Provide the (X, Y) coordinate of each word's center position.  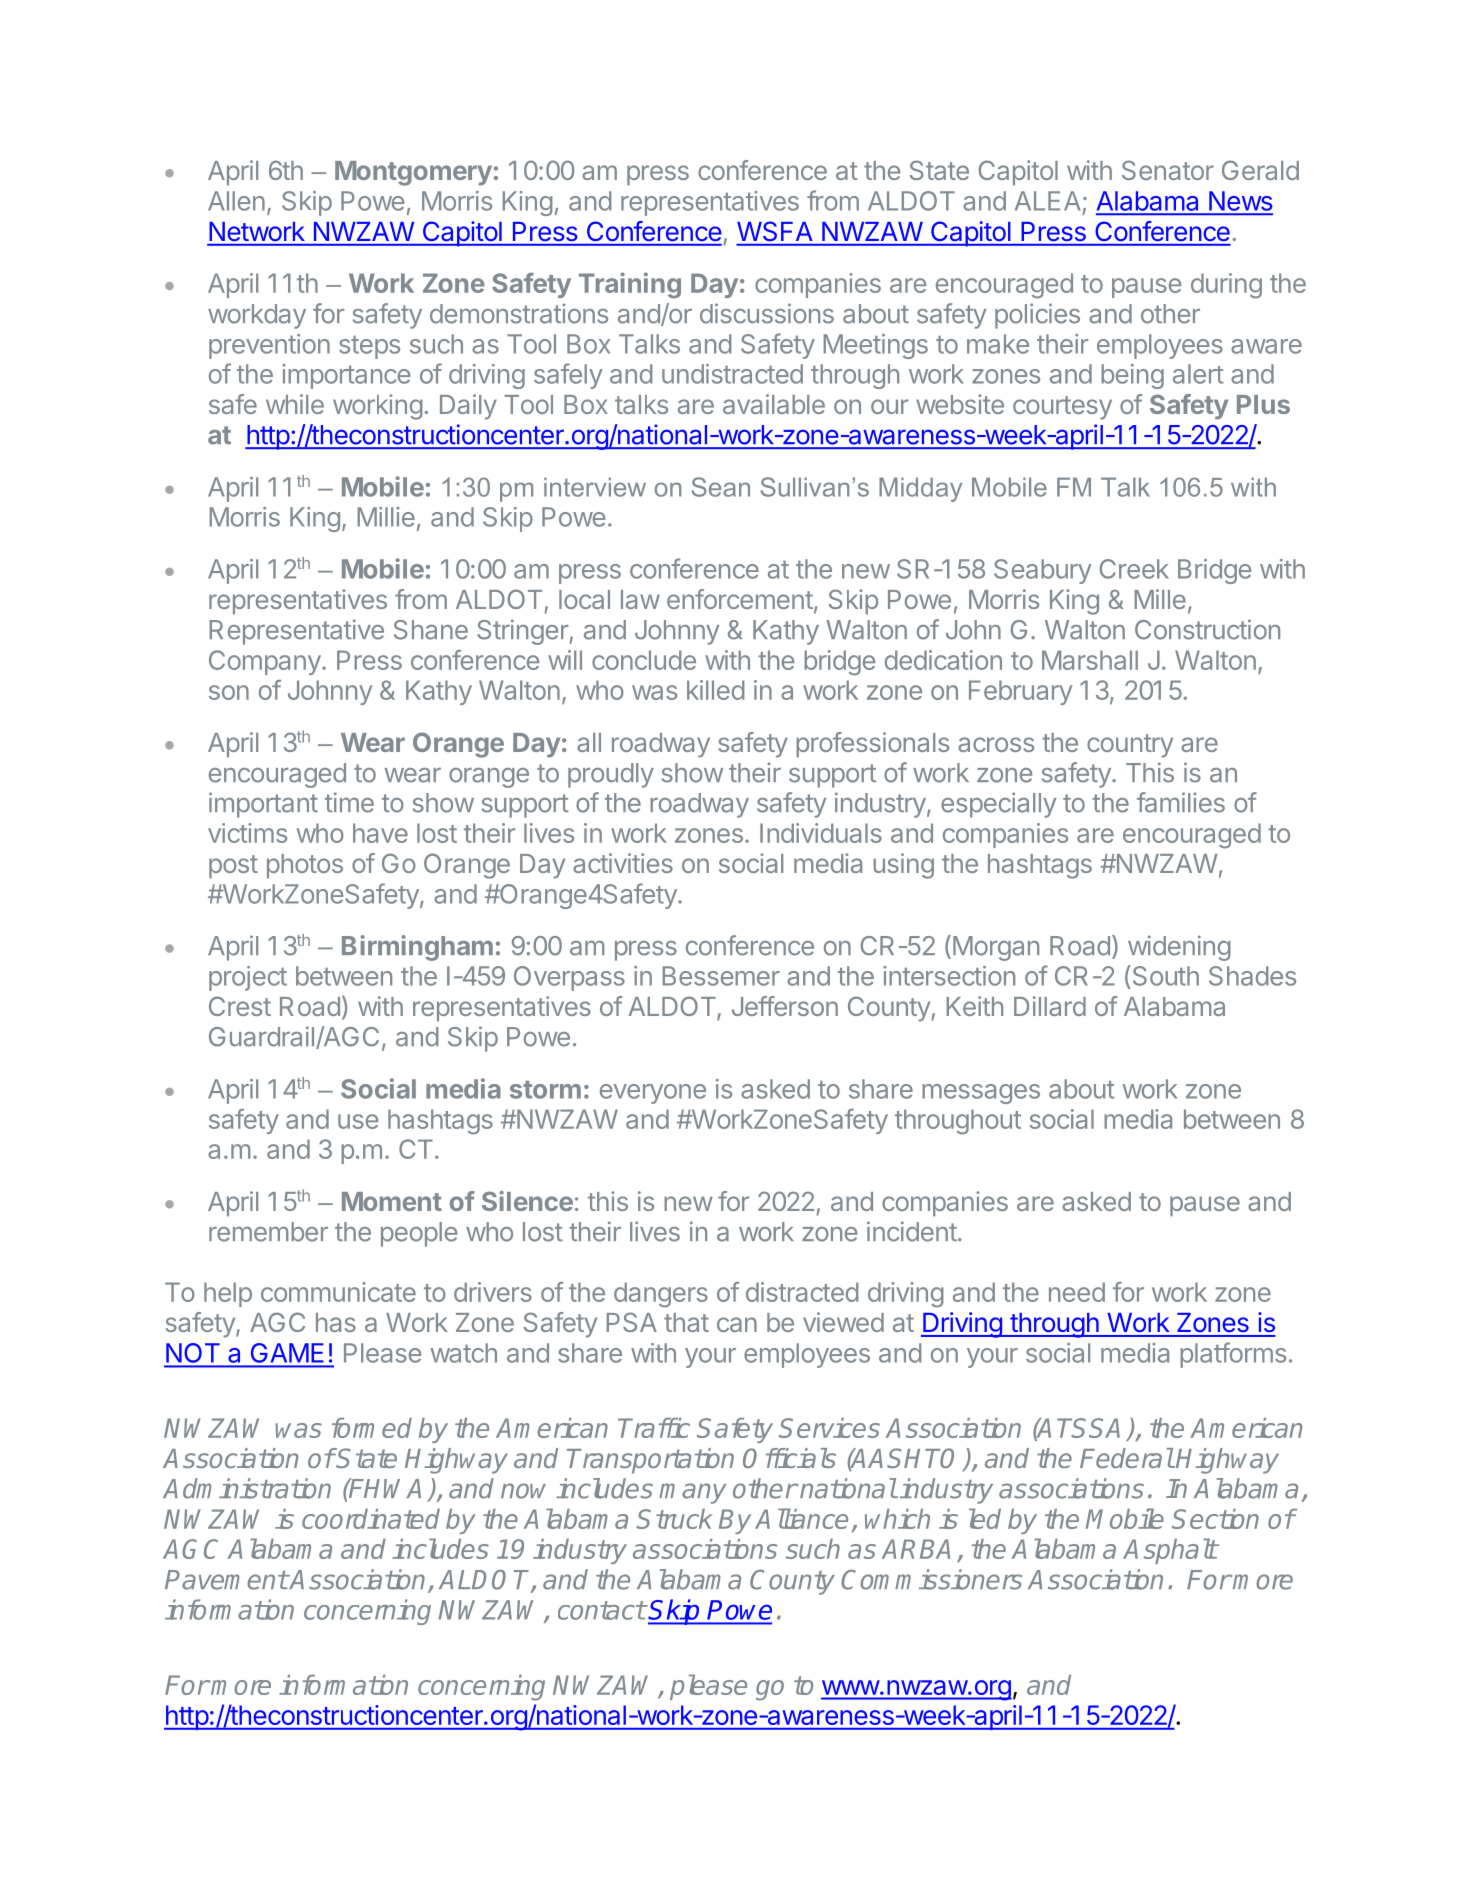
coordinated (371, 1519)
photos (305, 866)
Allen (236, 201)
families (1181, 802)
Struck (674, 1519)
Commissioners (931, 1579)
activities (623, 863)
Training (630, 285)
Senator (1168, 170)
